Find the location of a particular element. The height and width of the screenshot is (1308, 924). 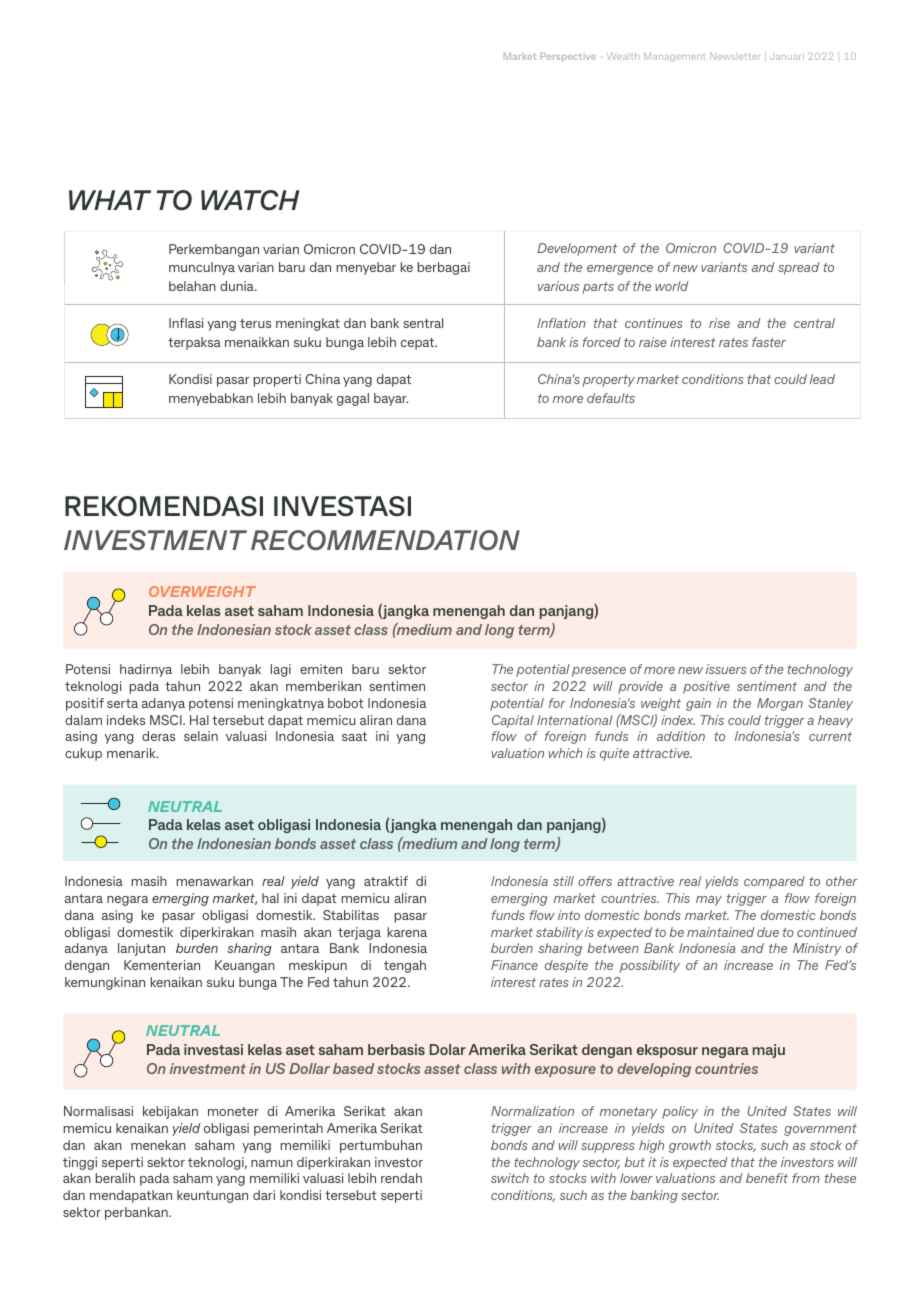

issuers is located at coordinates (726, 669).
